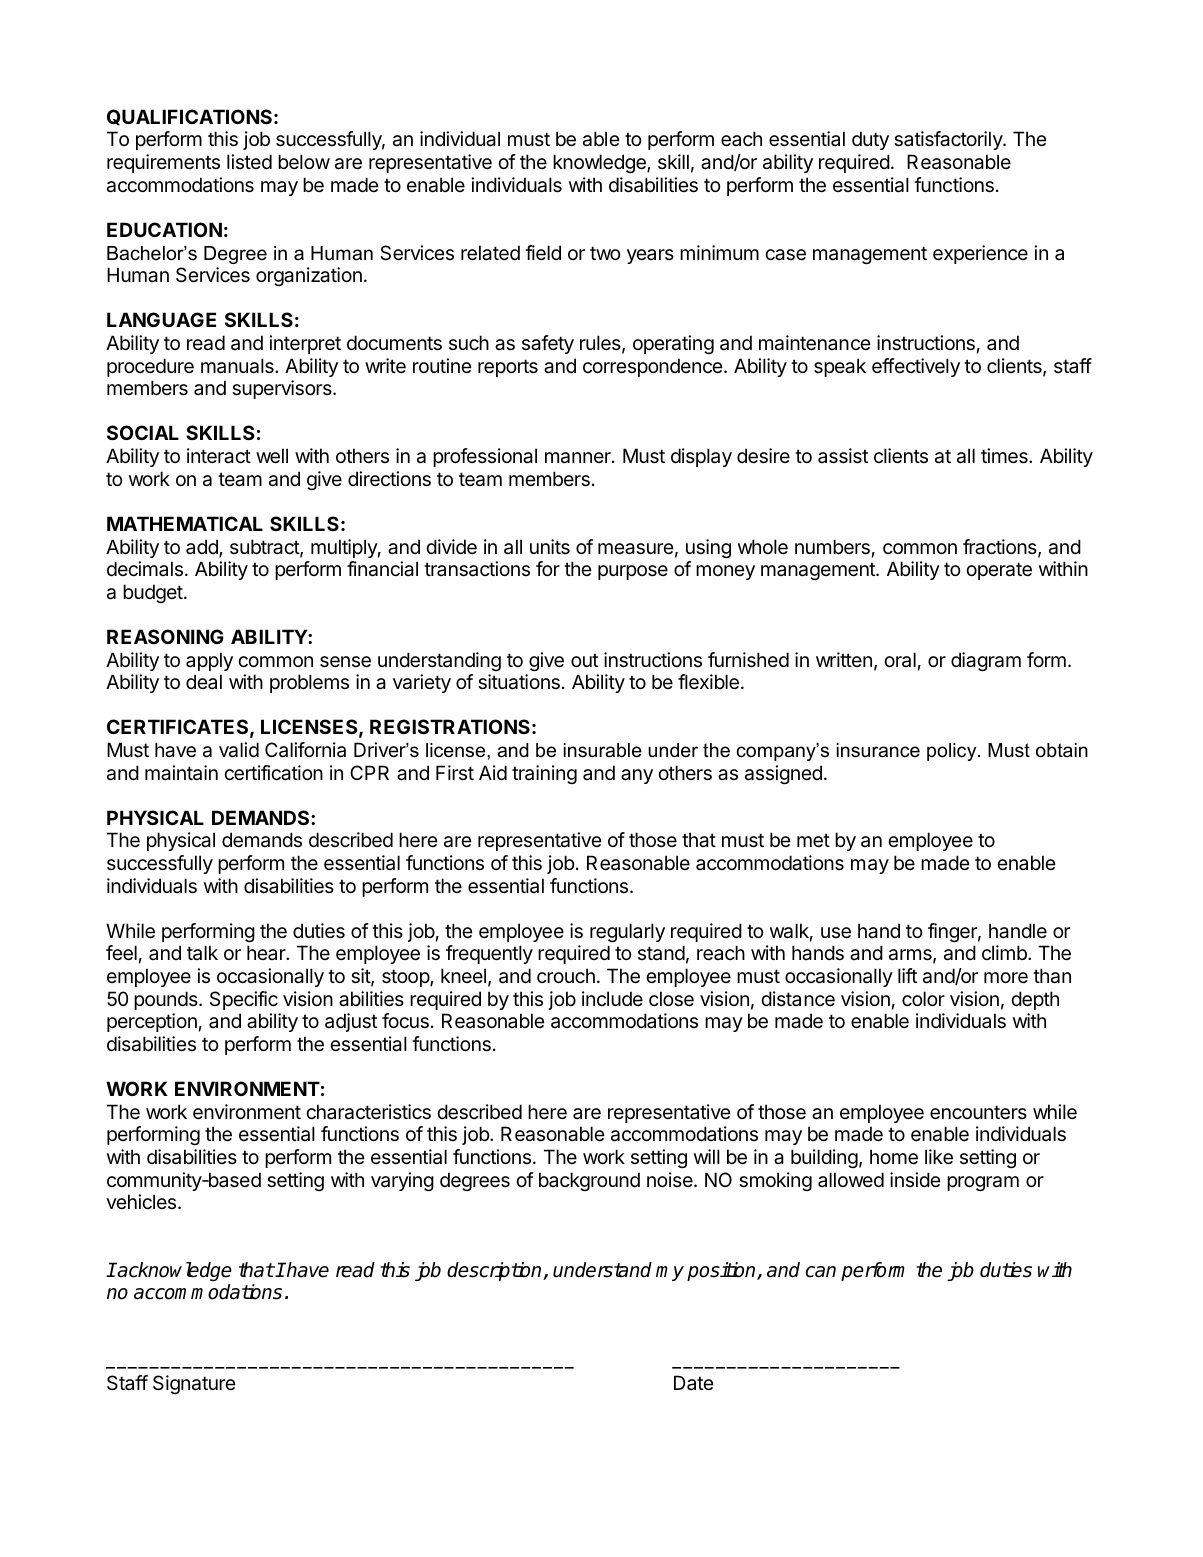  Describe the element at coordinates (544, 774) in the screenshot. I see `training` at that location.
